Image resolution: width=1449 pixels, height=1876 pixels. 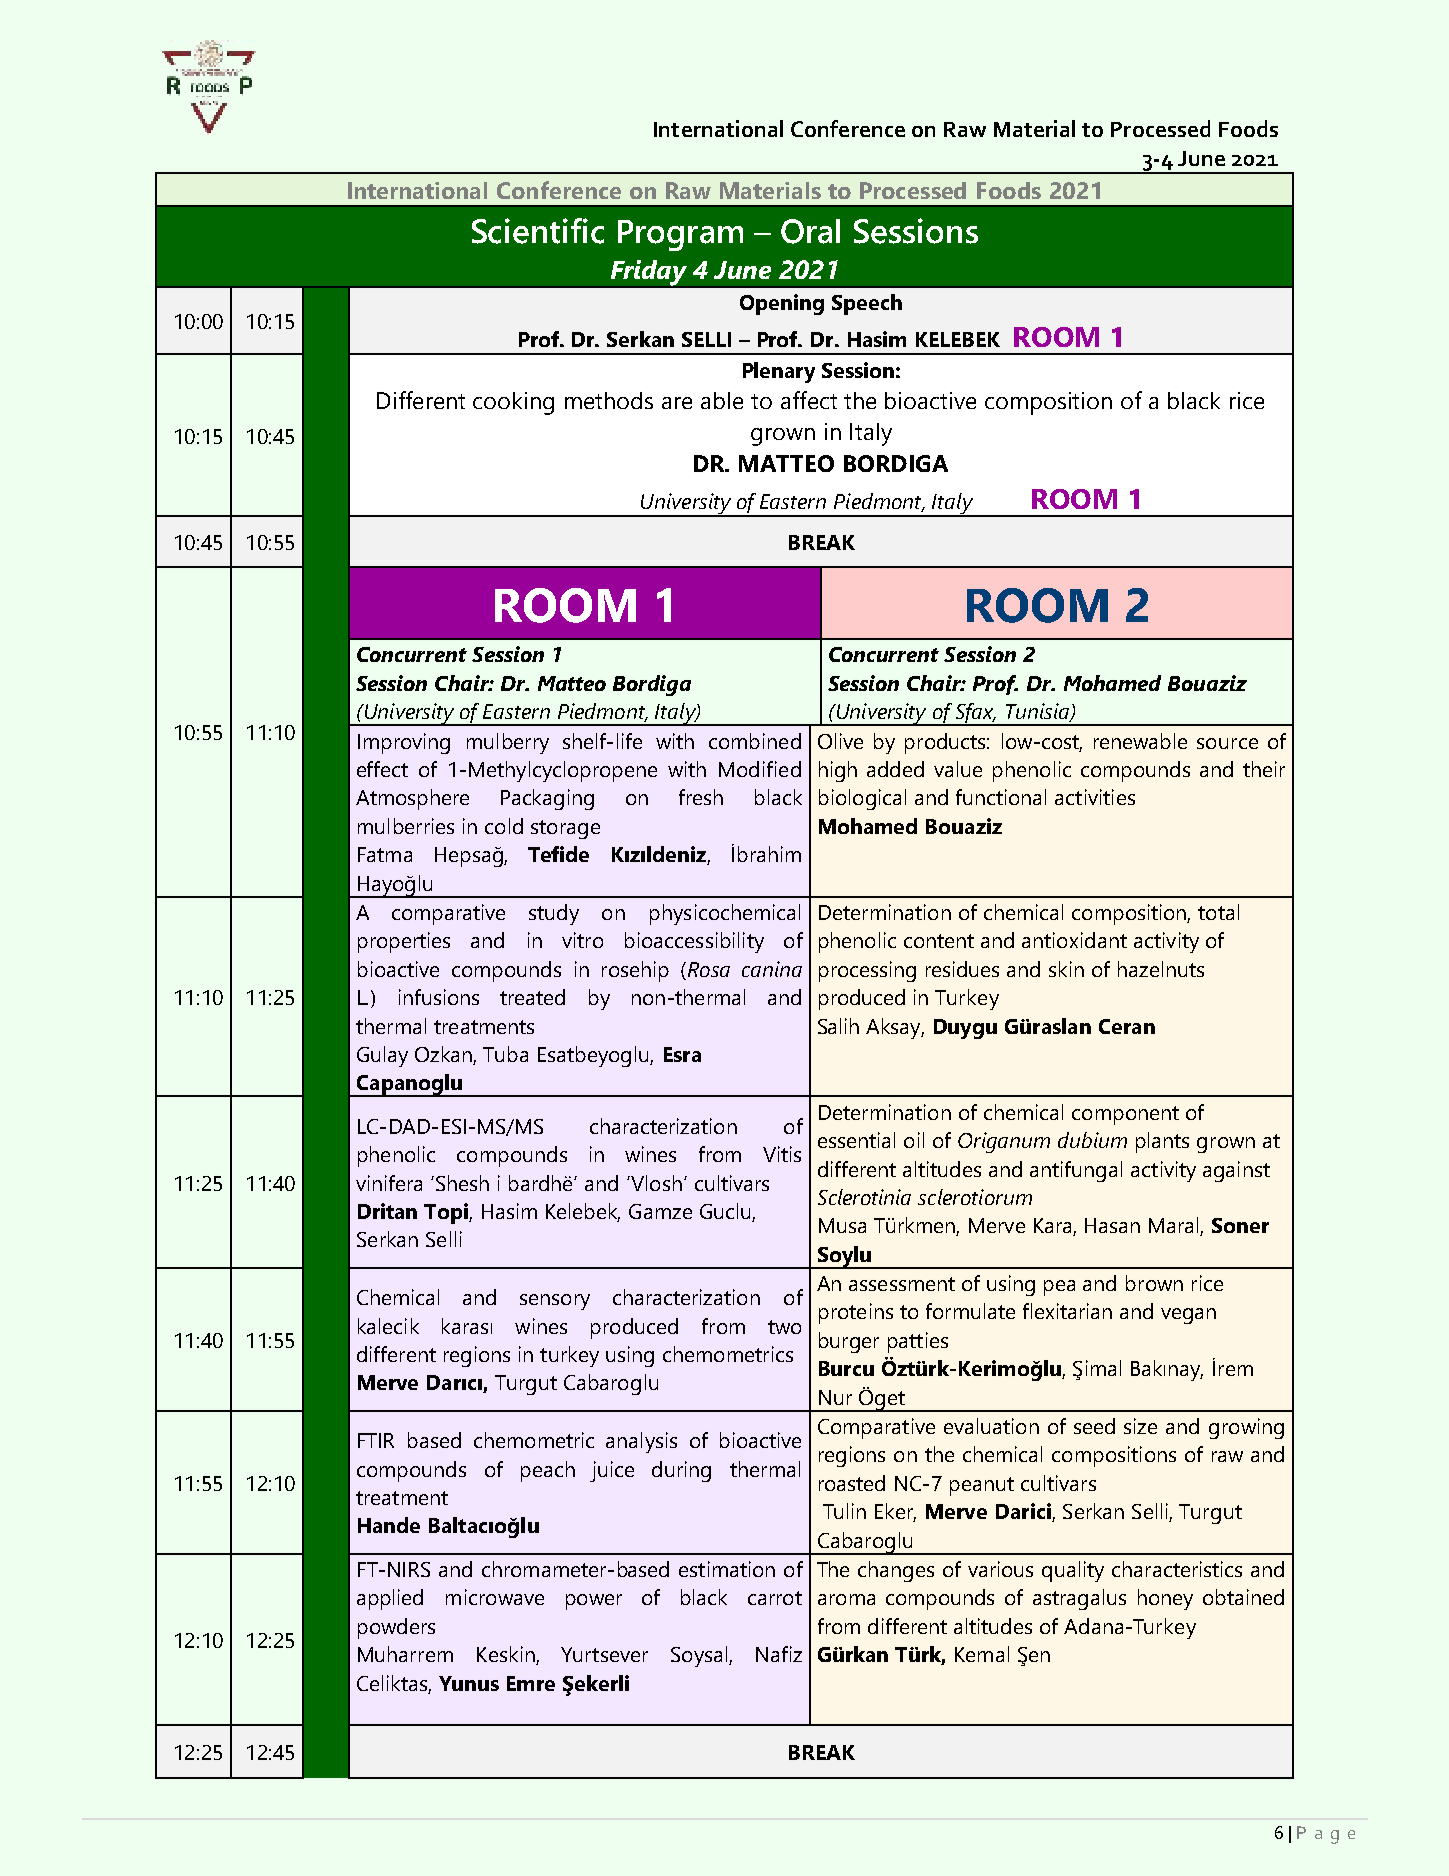 I want to click on microwave, so click(x=495, y=1597).
